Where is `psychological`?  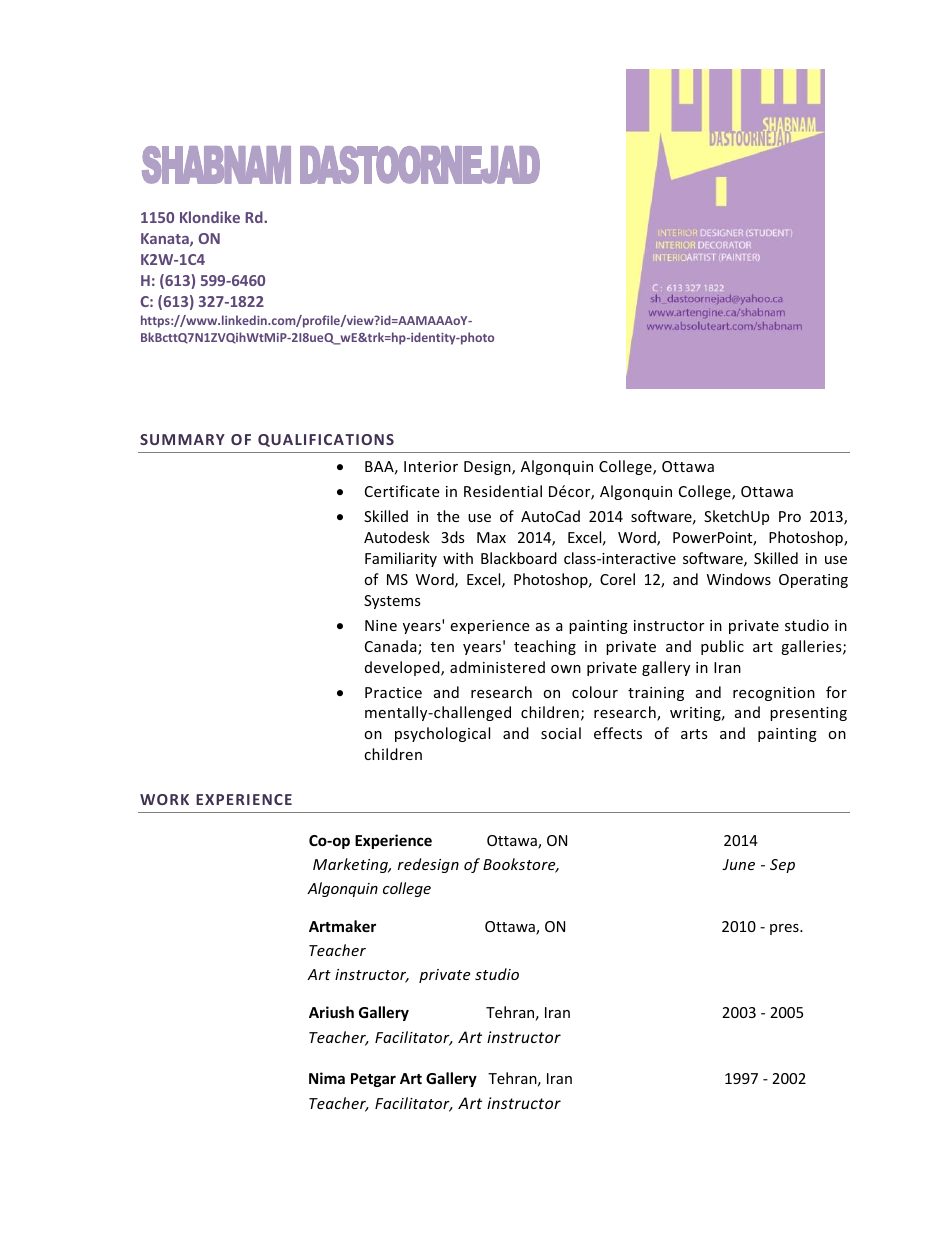
psychological is located at coordinates (442, 734).
